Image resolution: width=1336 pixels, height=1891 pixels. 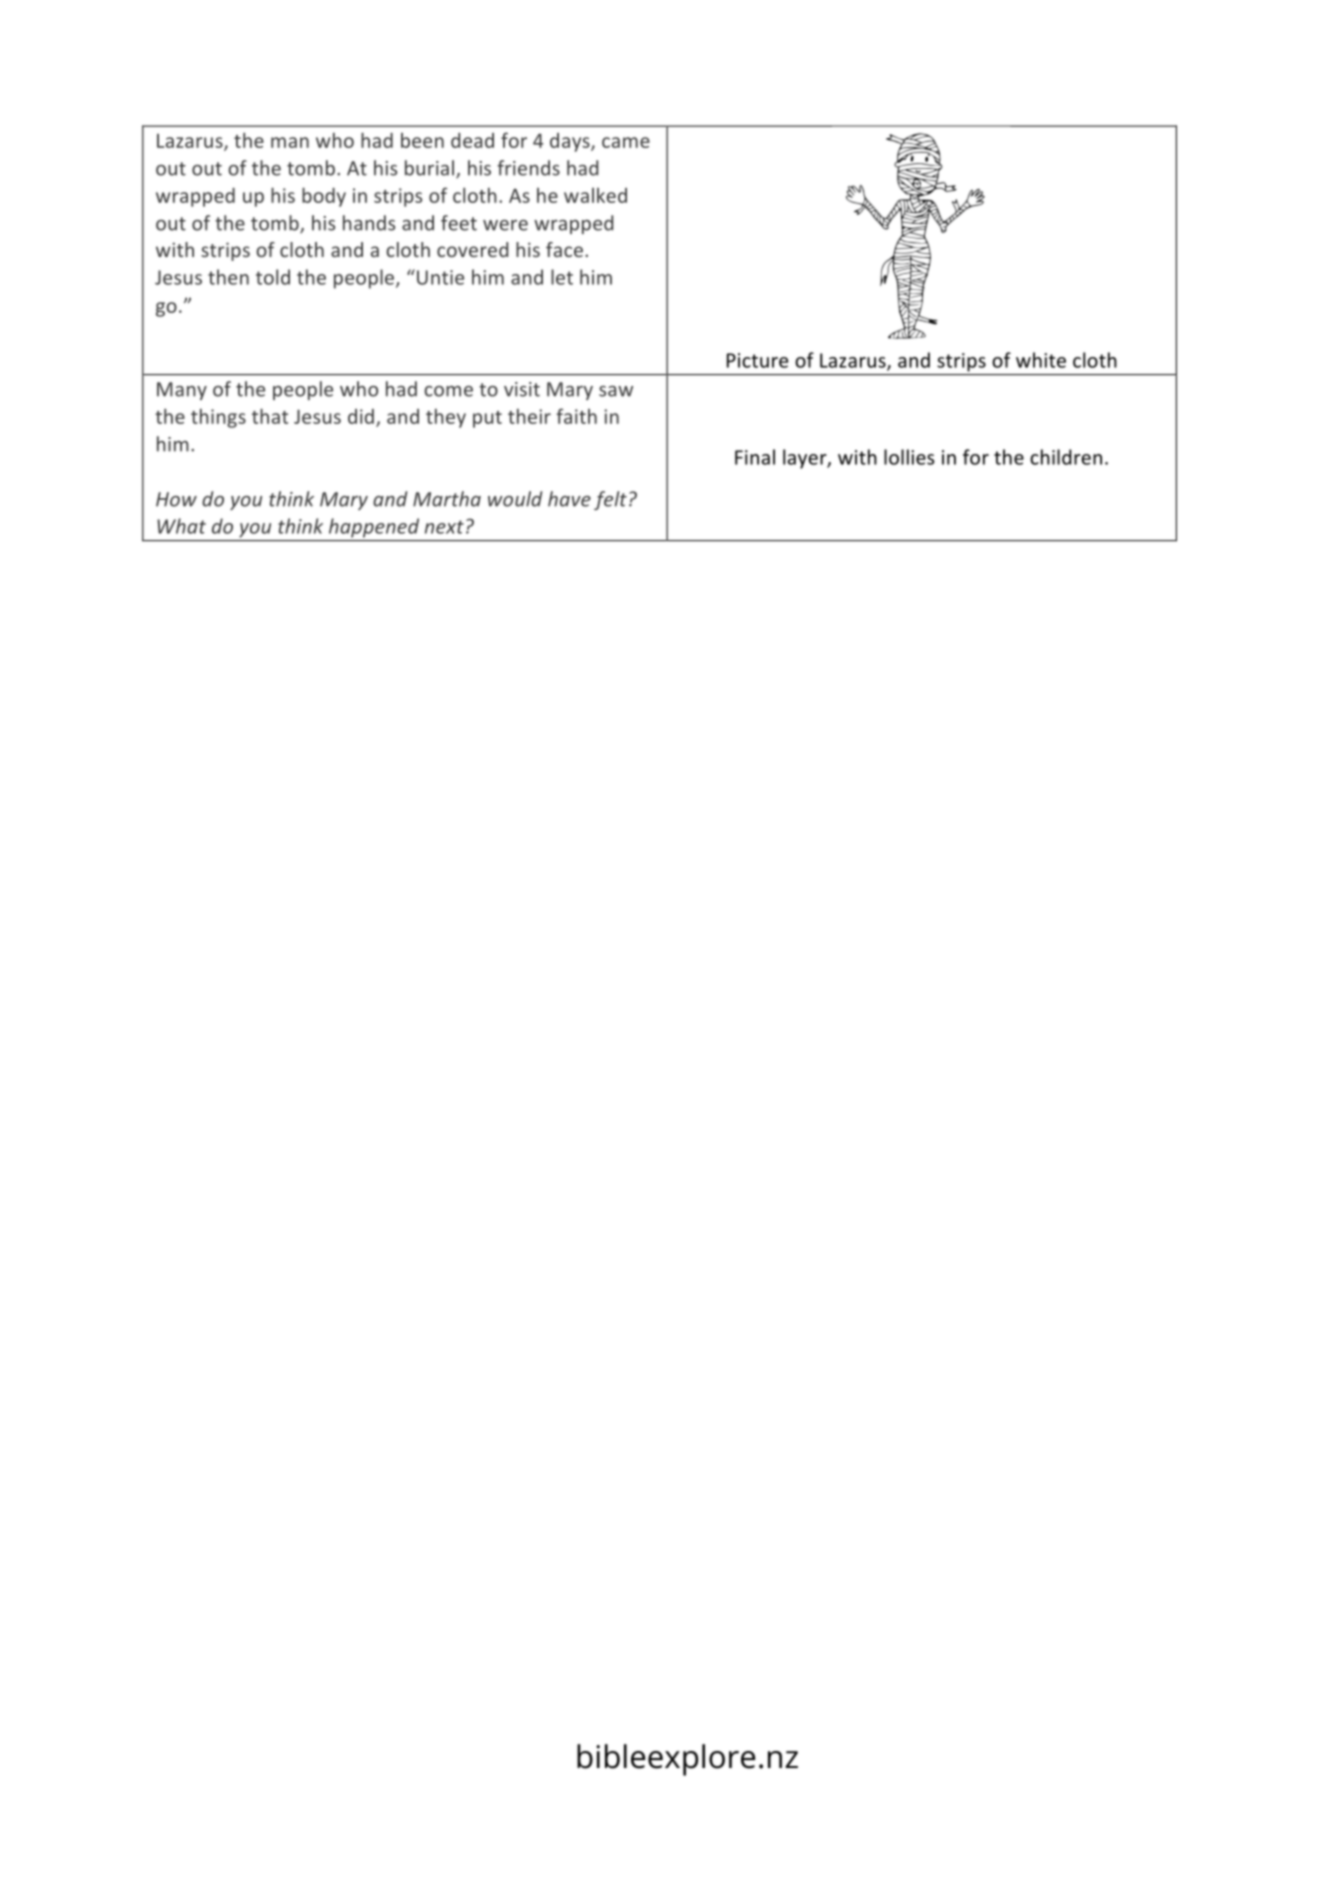 What do you see at coordinates (576, 416) in the screenshot?
I see `faith` at bounding box center [576, 416].
